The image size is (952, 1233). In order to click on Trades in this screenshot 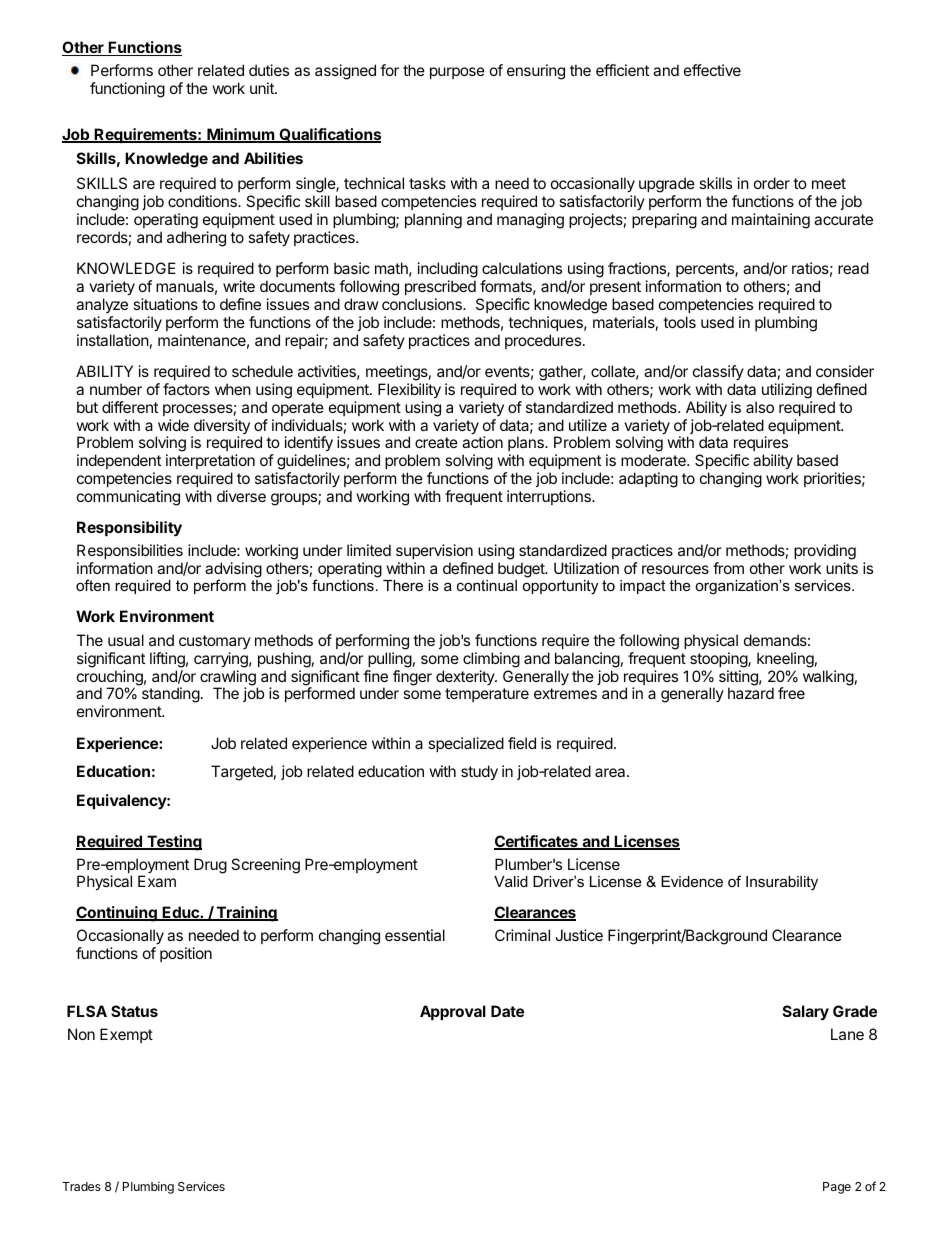, I will do `click(81, 1186)`.
